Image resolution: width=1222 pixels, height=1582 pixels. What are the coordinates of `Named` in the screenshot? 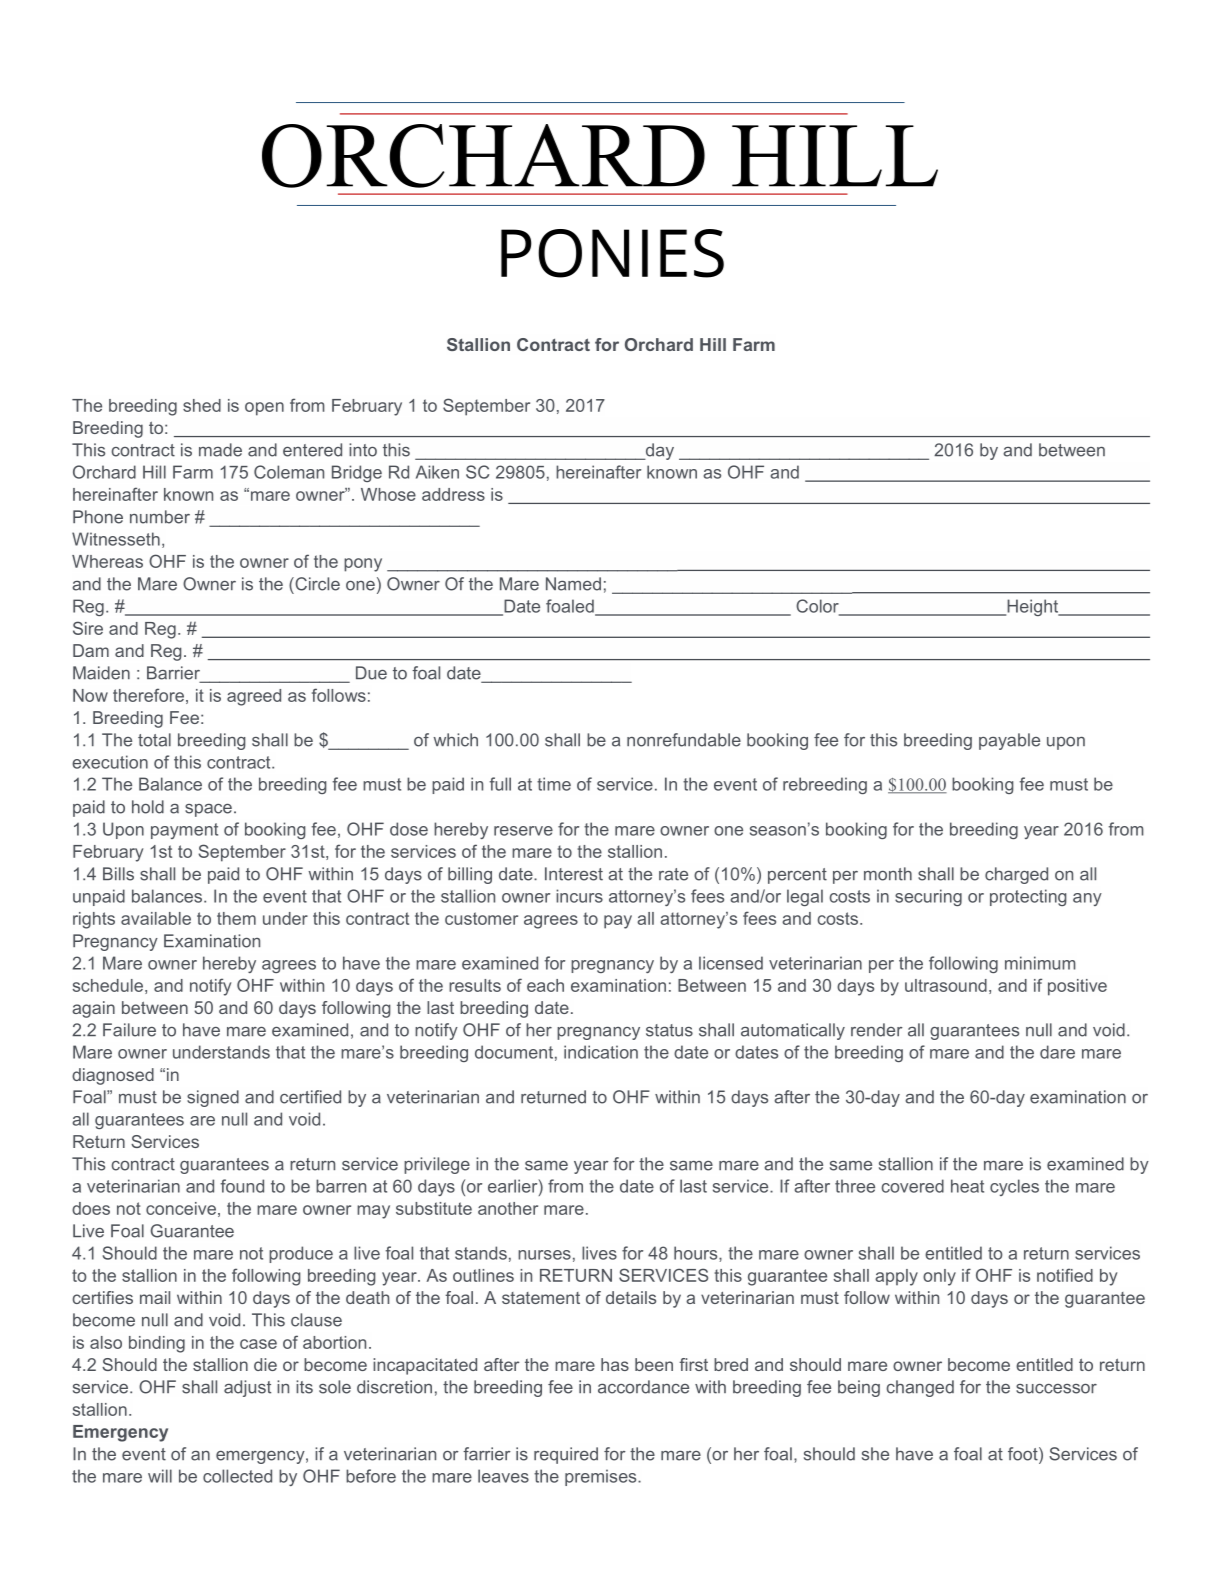 It's located at (573, 584).
